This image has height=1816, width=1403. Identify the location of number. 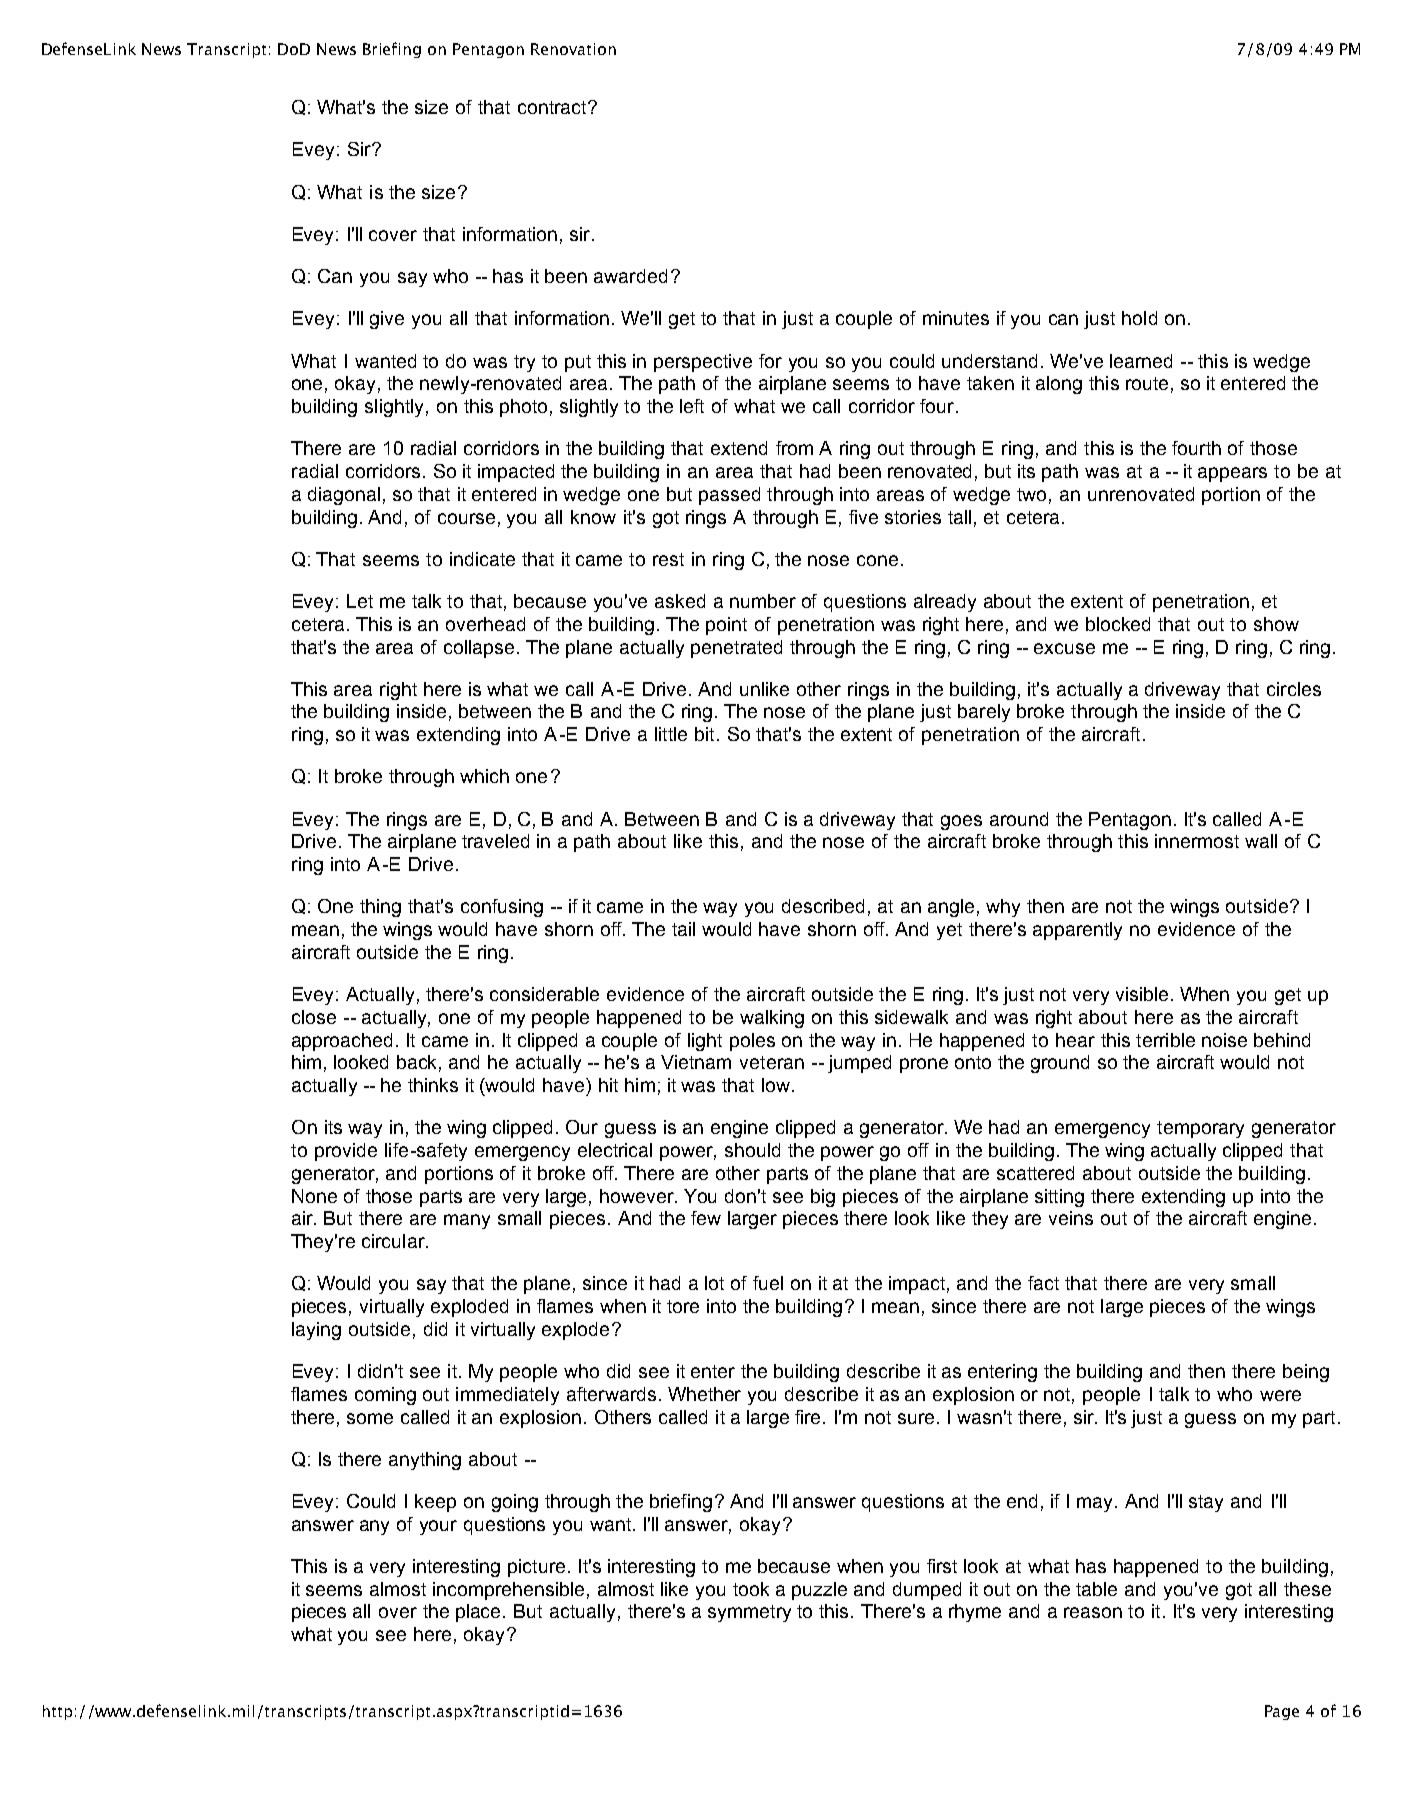
(763, 601).
